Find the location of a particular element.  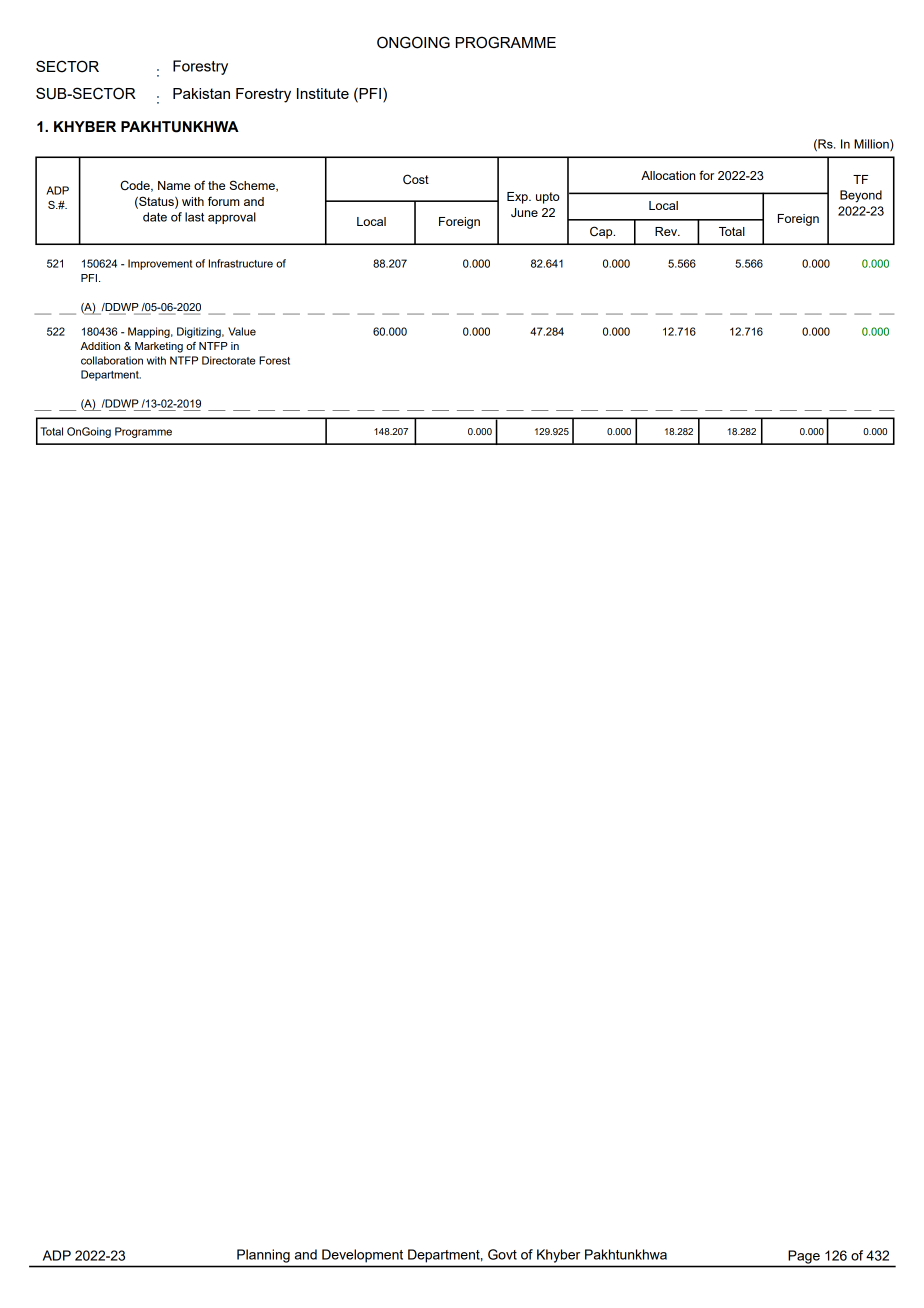

Planning is located at coordinates (263, 1256).
